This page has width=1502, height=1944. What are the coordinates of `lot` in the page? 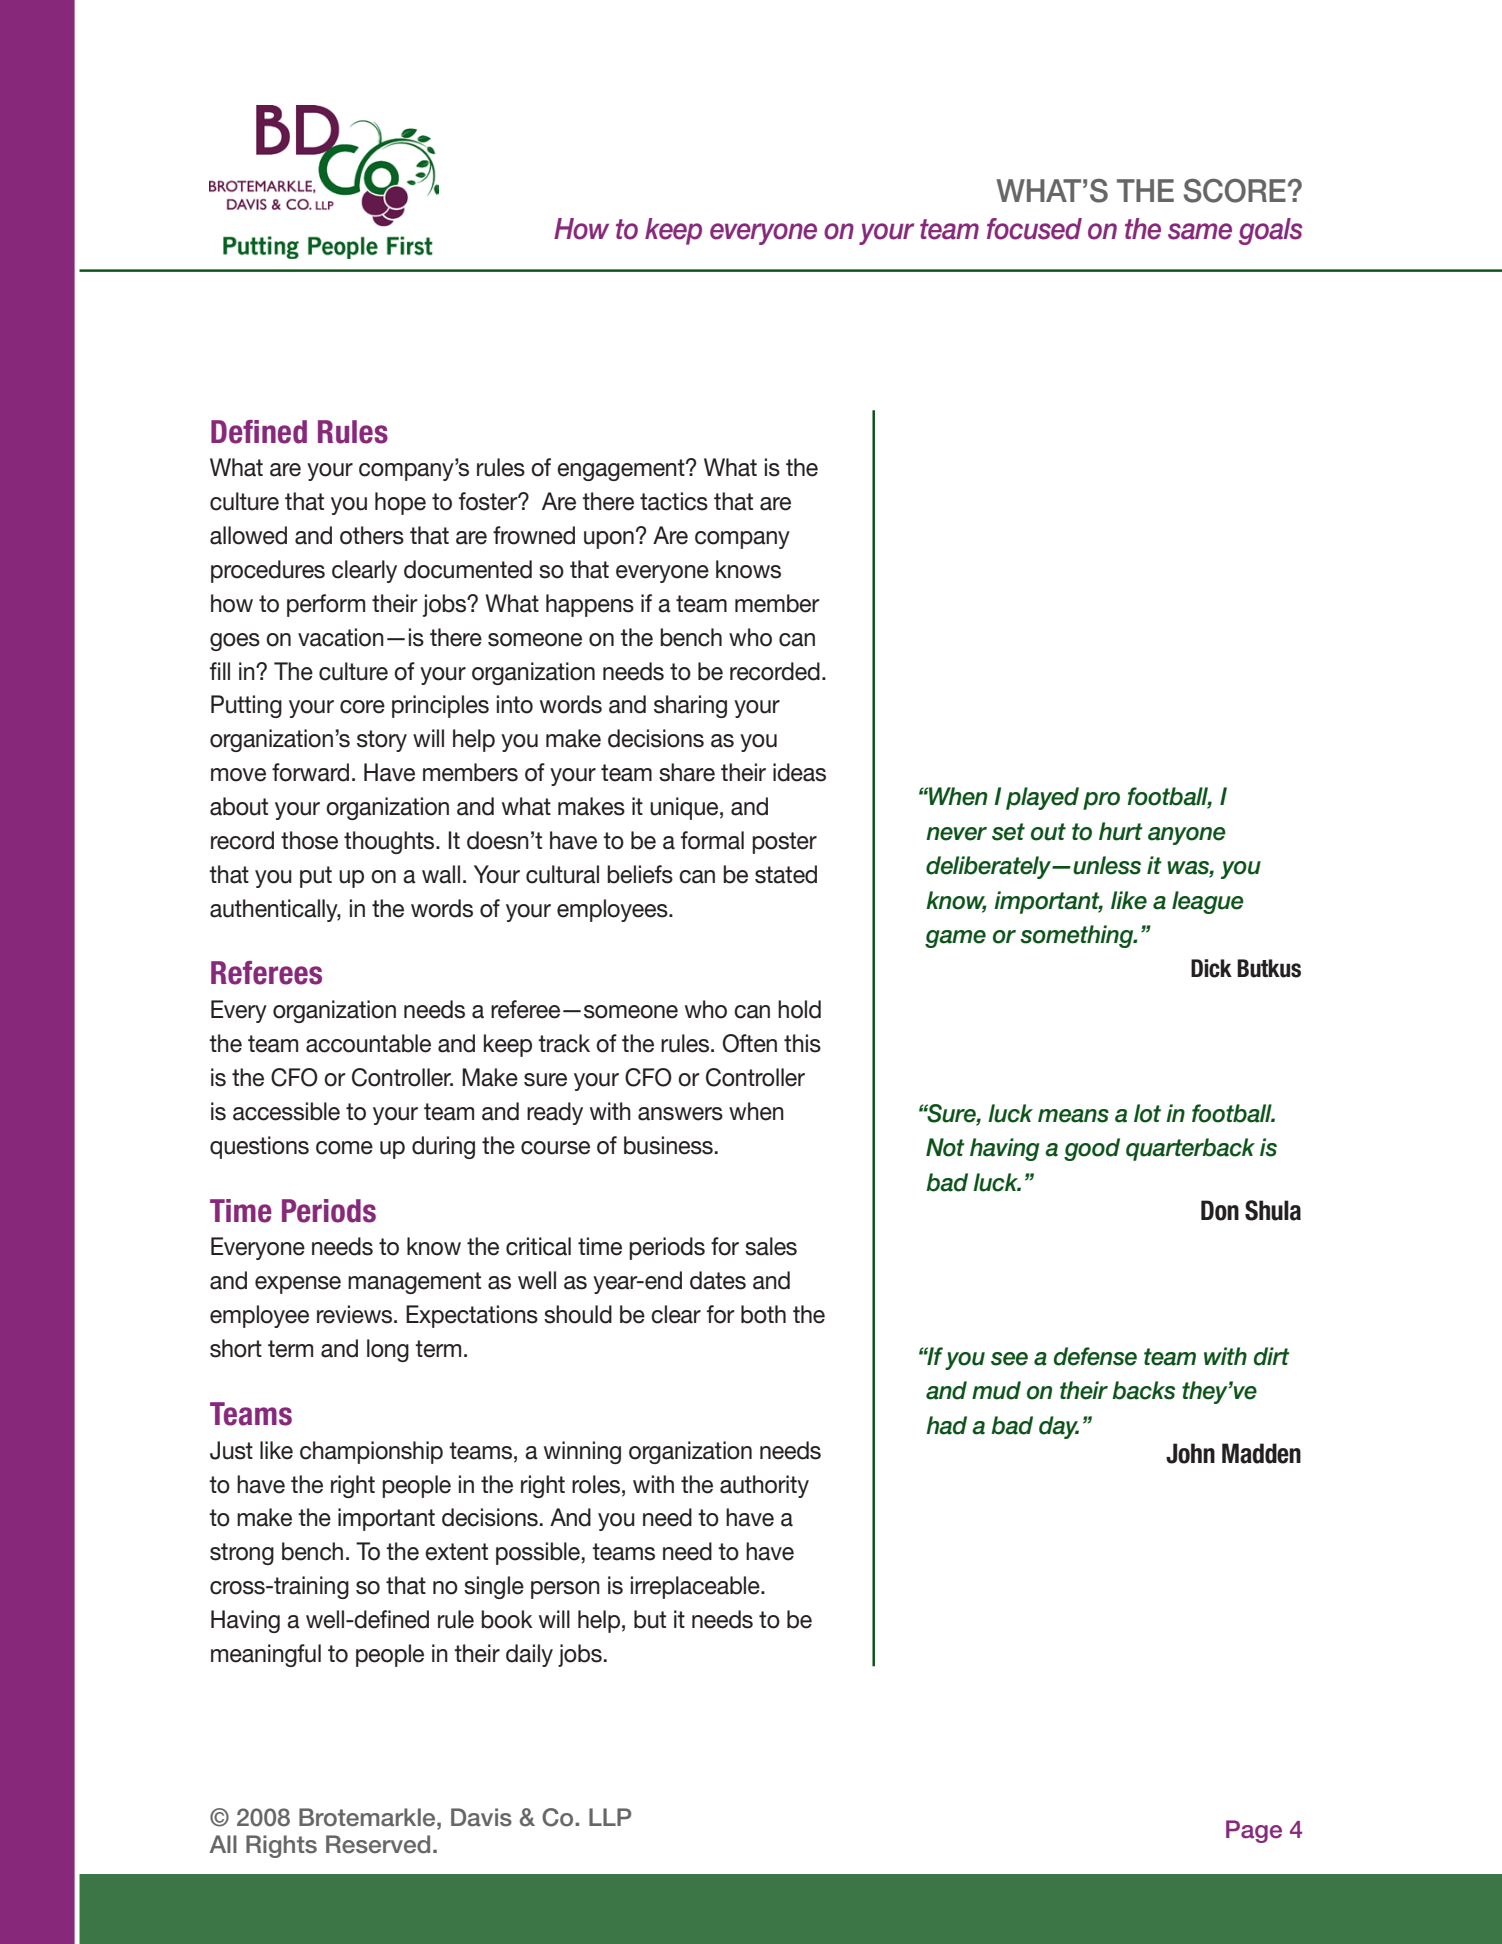 It's located at (1147, 1113).
